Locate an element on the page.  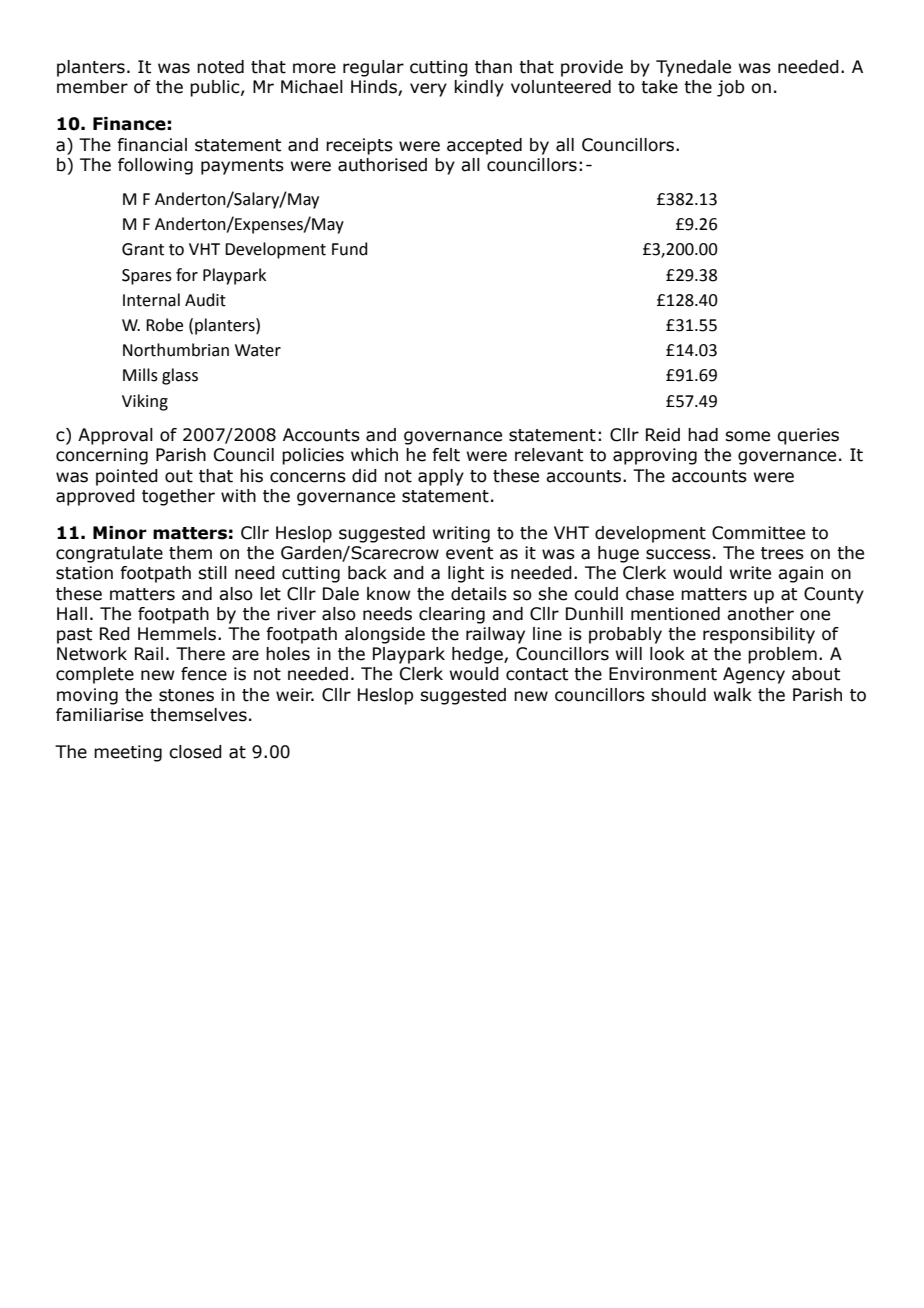
accepted is located at coordinates (484, 146).
